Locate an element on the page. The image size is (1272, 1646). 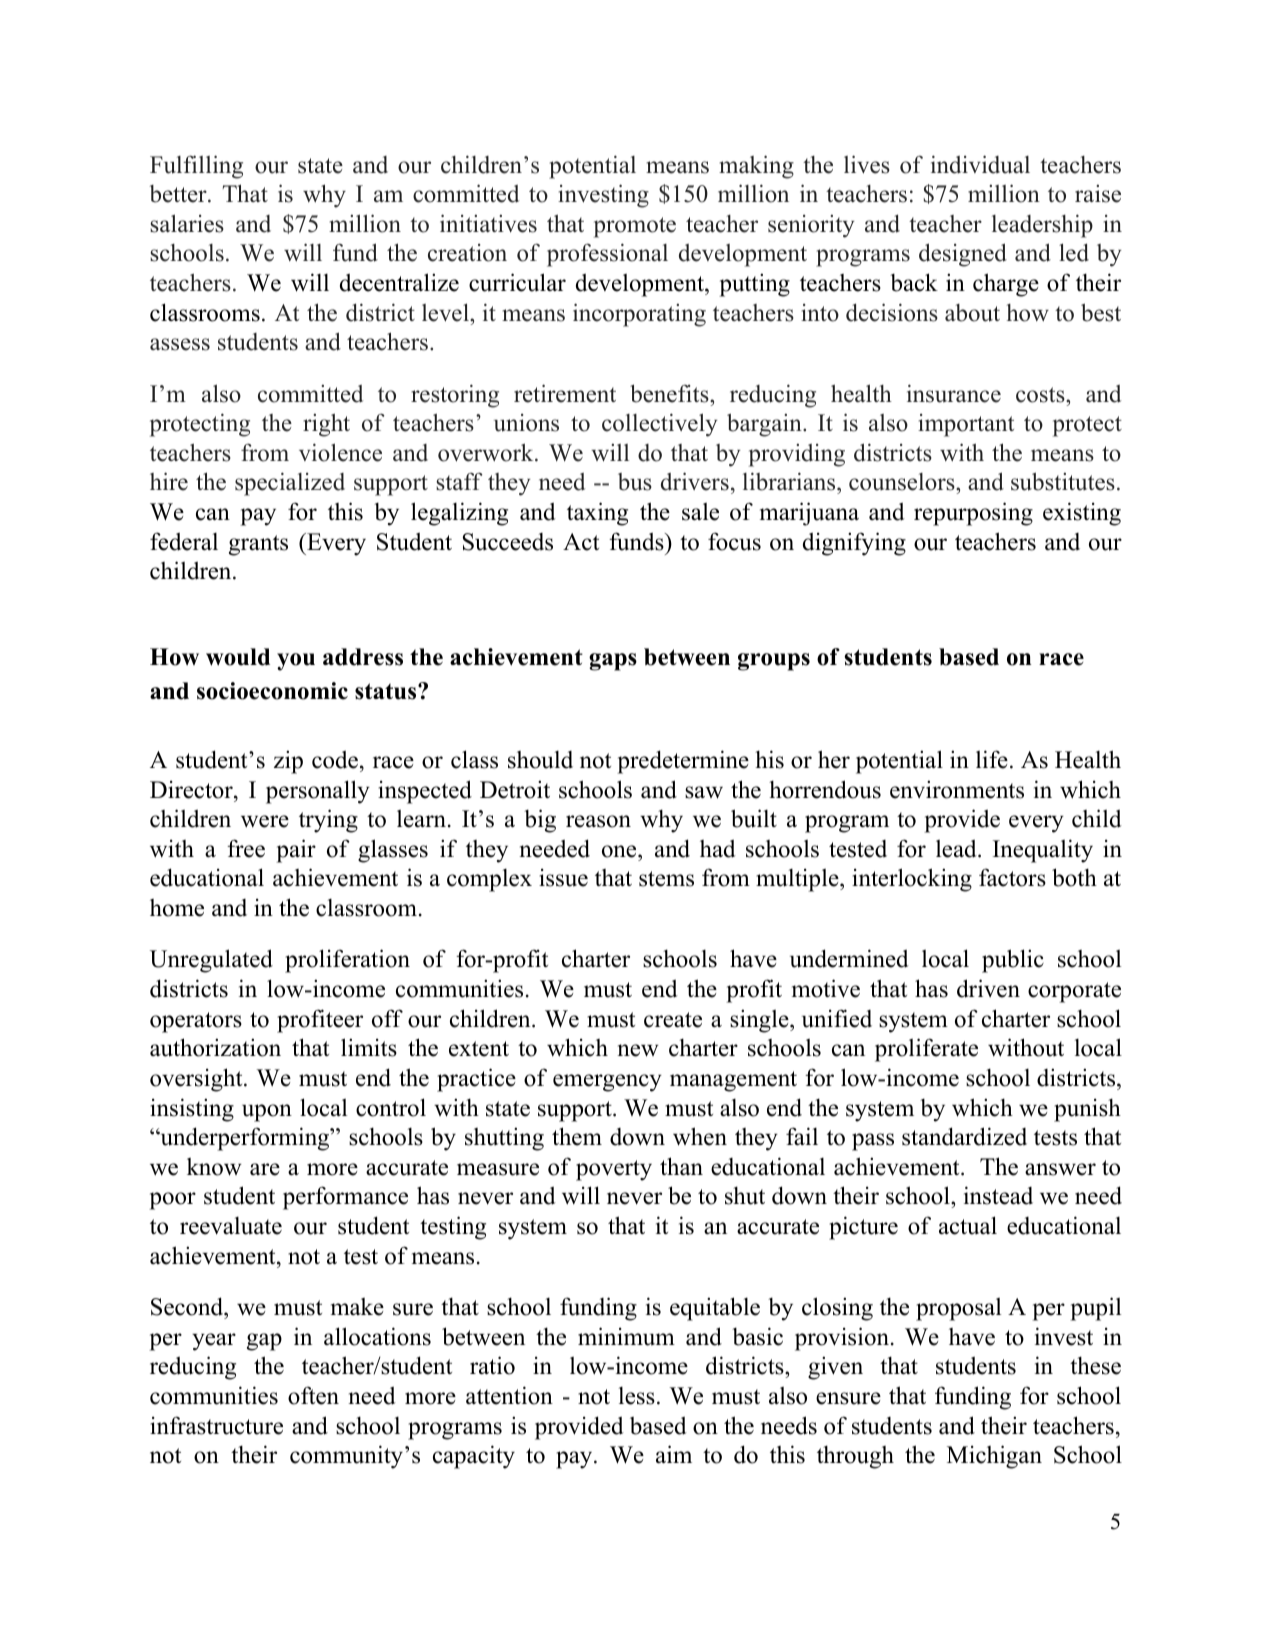
individual is located at coordinates (980, 164).
